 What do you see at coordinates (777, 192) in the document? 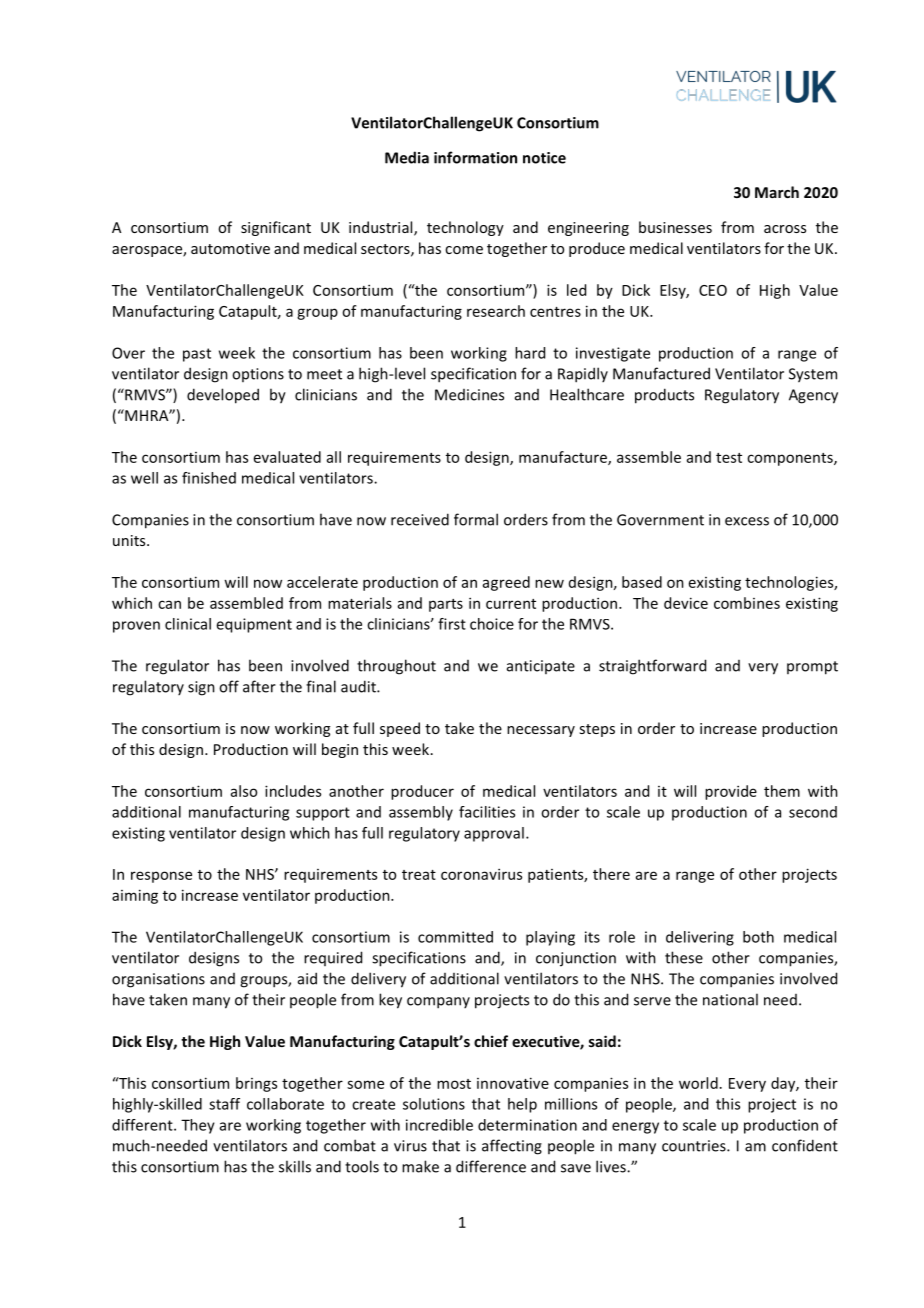
I see `March` at bounding box center [777, 192].
